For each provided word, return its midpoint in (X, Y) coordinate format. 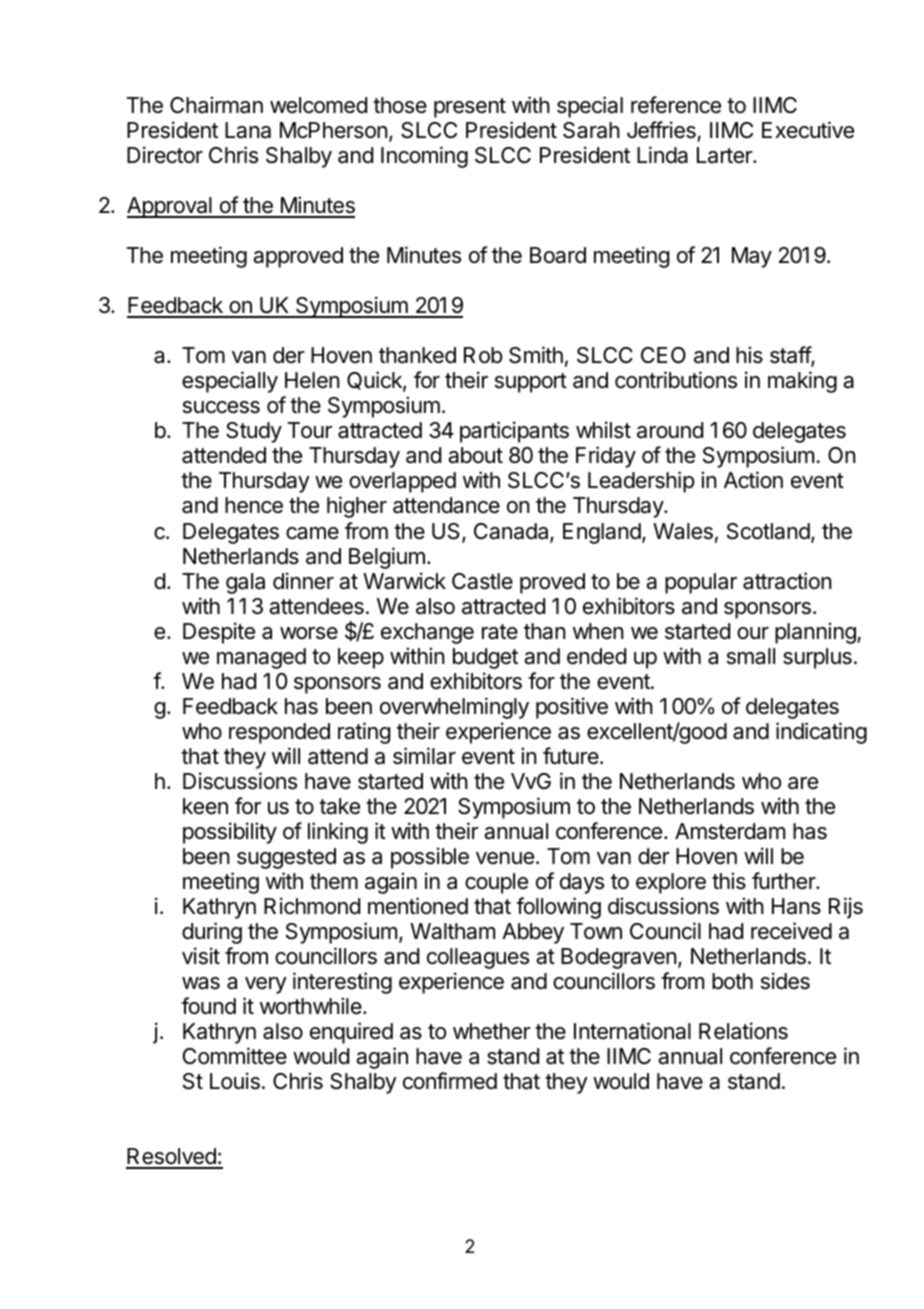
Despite (219, 633)
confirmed (450, 1081)
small (751, 656)
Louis (235, 1081)
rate (500, 632)
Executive (808, 130)
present (470, 108)
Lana (248, 130)
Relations (743, 1031)
